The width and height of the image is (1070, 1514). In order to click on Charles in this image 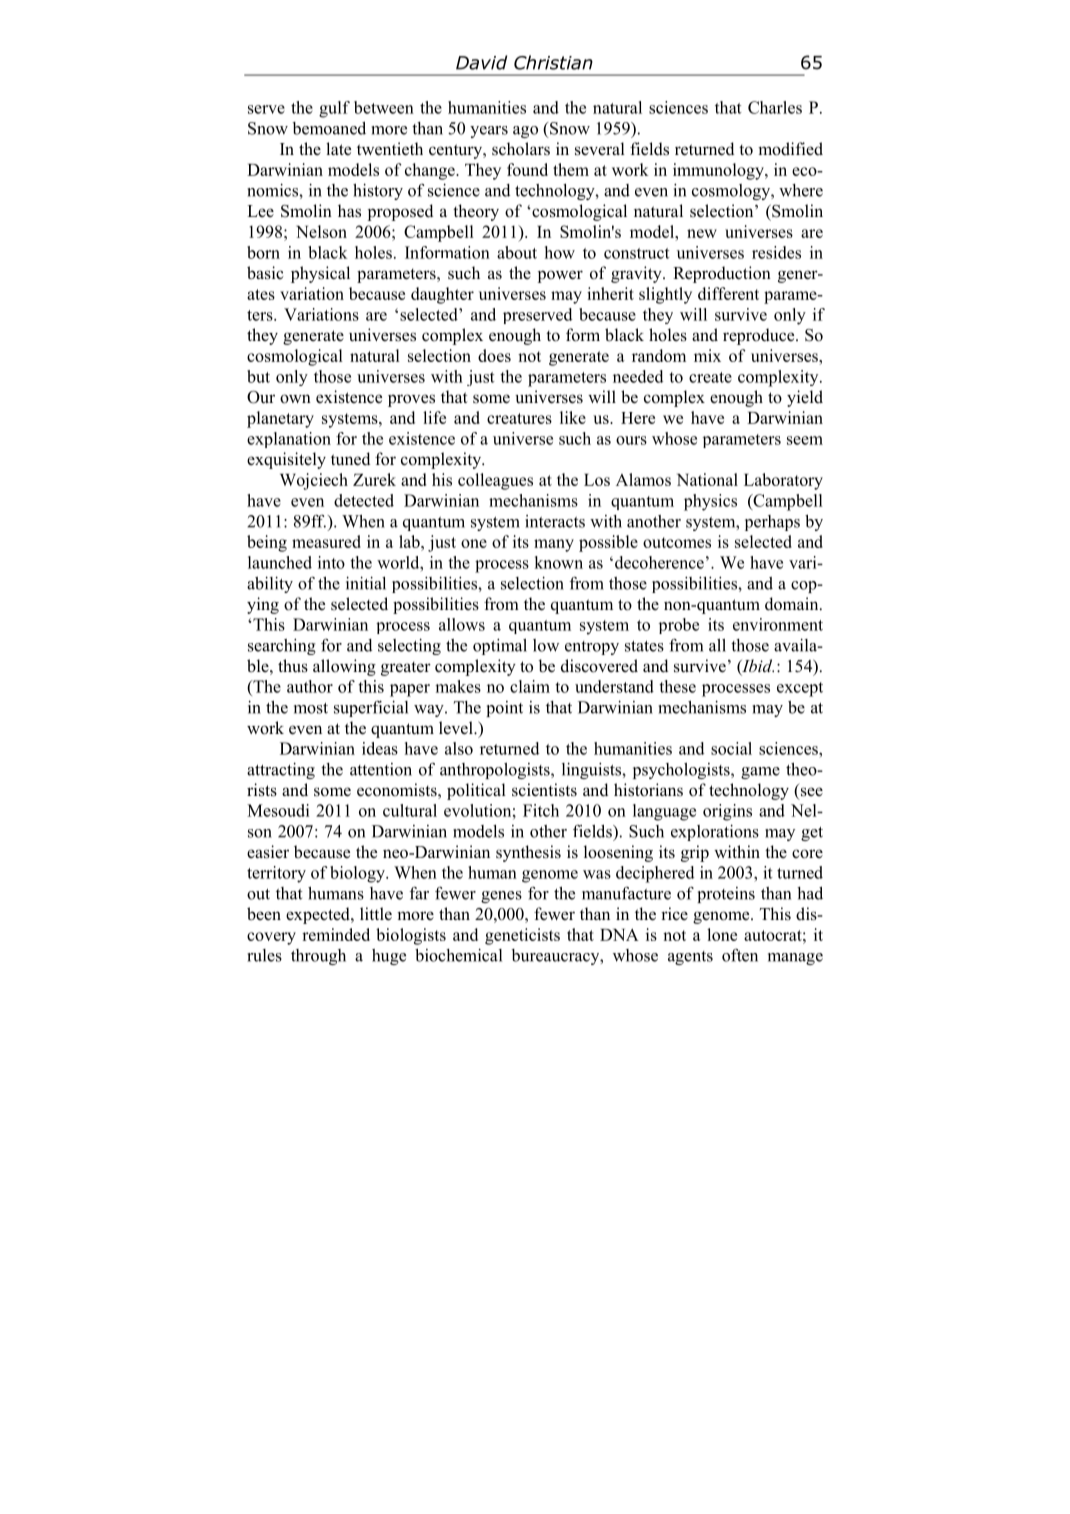, I will do `click(775, 107)`.
